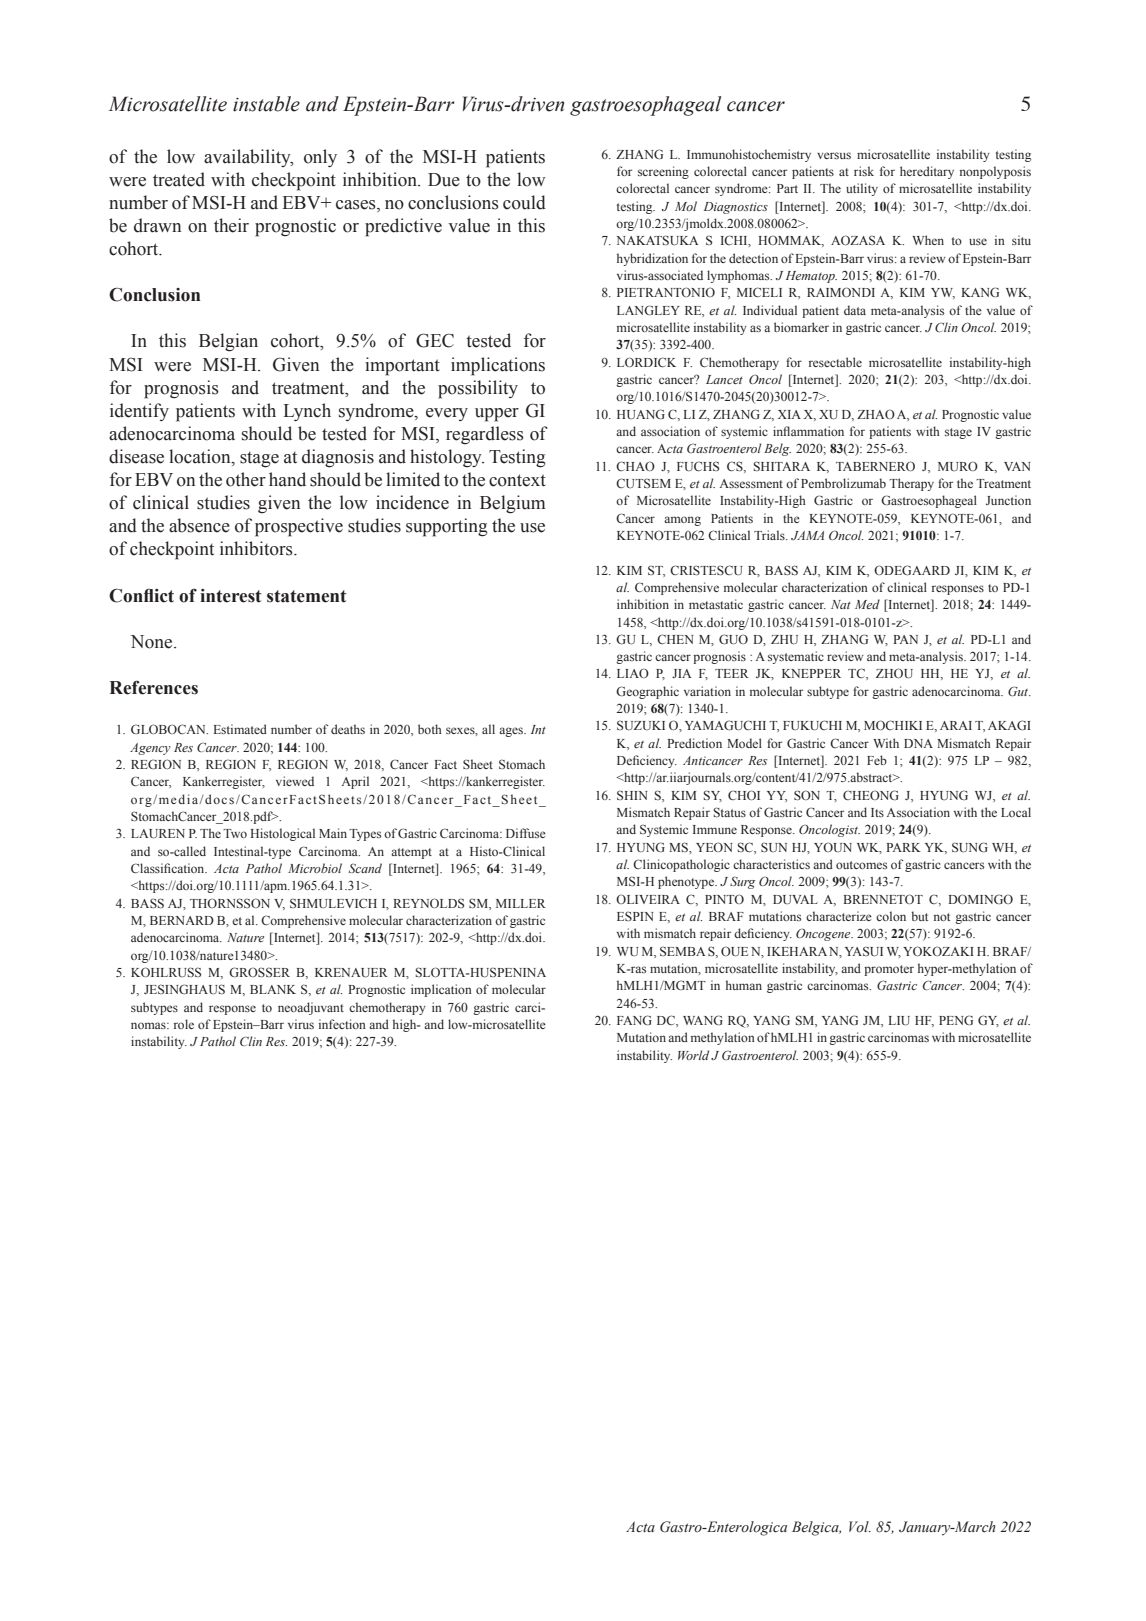  What do you see at coordinates (633, 673) in the document?
I see `LIAO` at bounding box center [633, 673].
